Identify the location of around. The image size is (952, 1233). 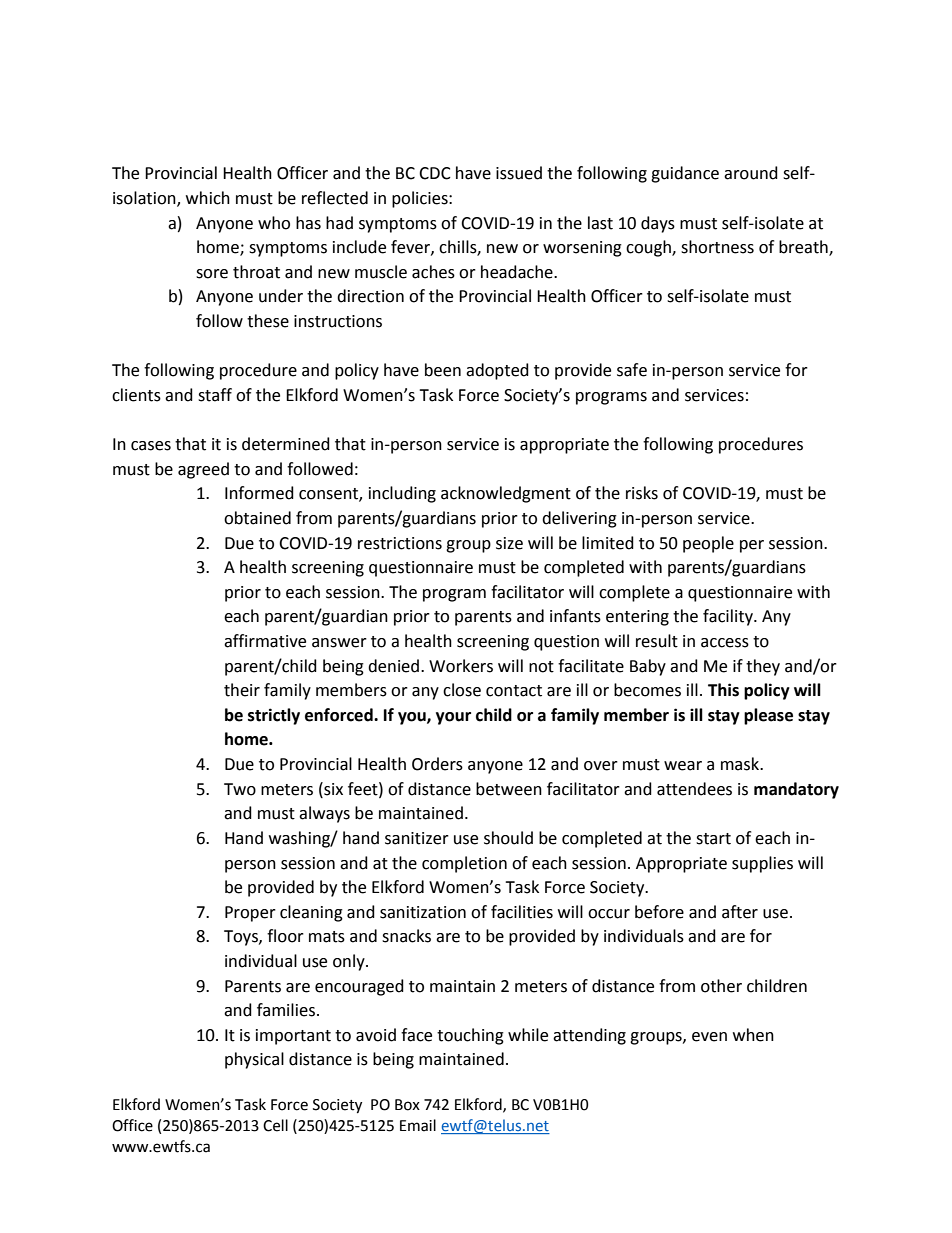
(751, 173).
